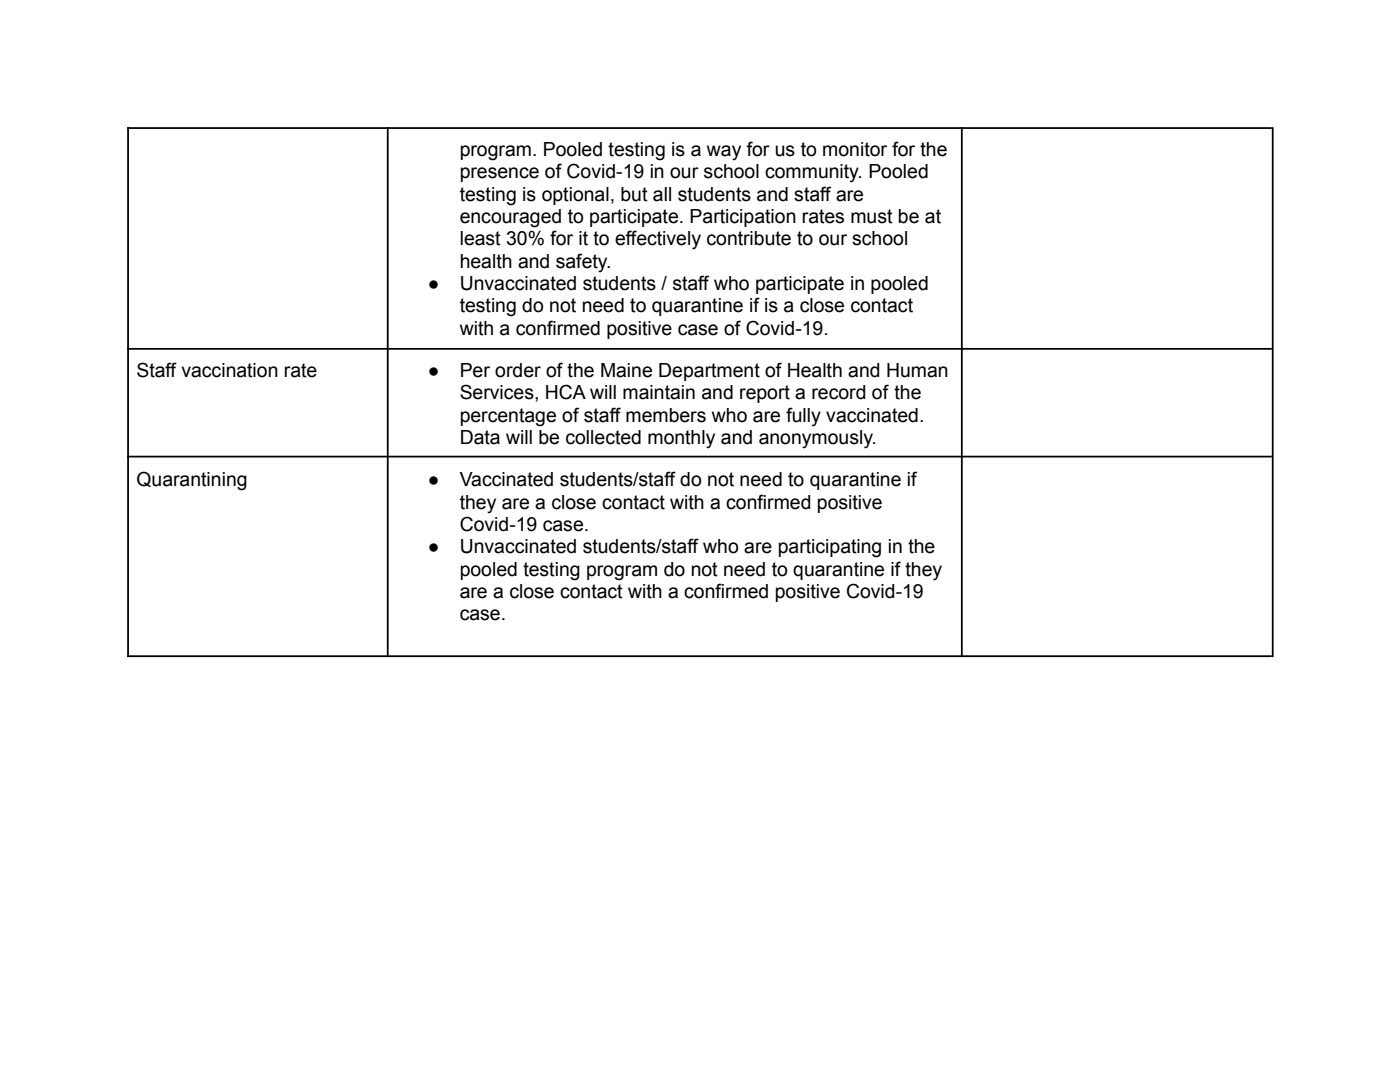 This screenshot has height=1081, width=1399. Describe the element at coordinates (575, 196) in the screenshot. I see `optional` at that location.
